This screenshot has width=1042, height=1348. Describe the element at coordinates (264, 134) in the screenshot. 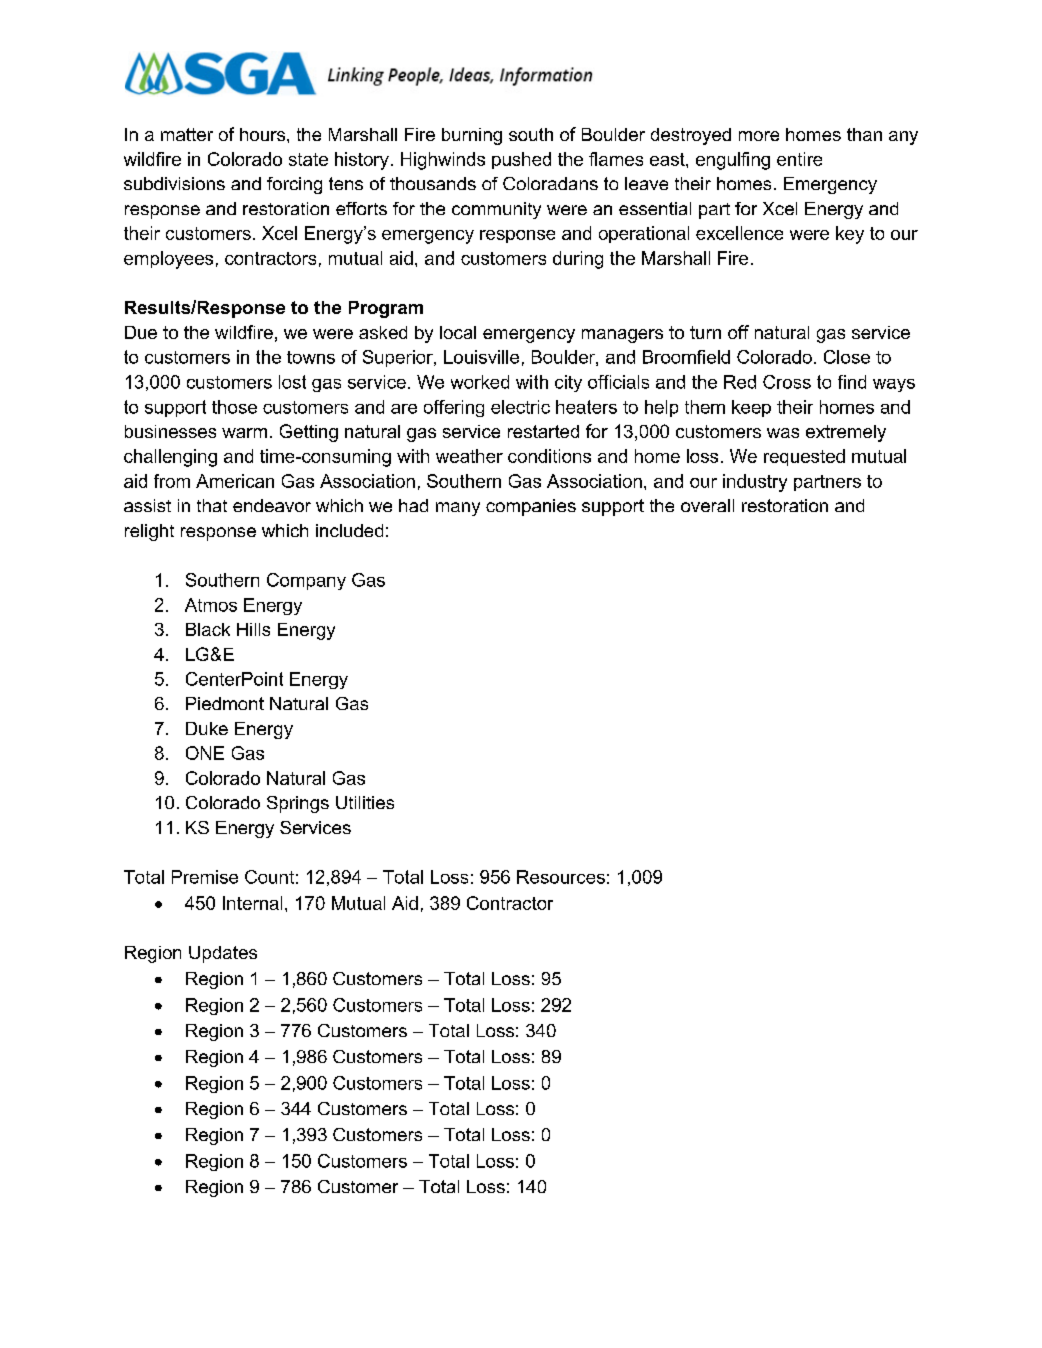

I see `hours` at that location.
